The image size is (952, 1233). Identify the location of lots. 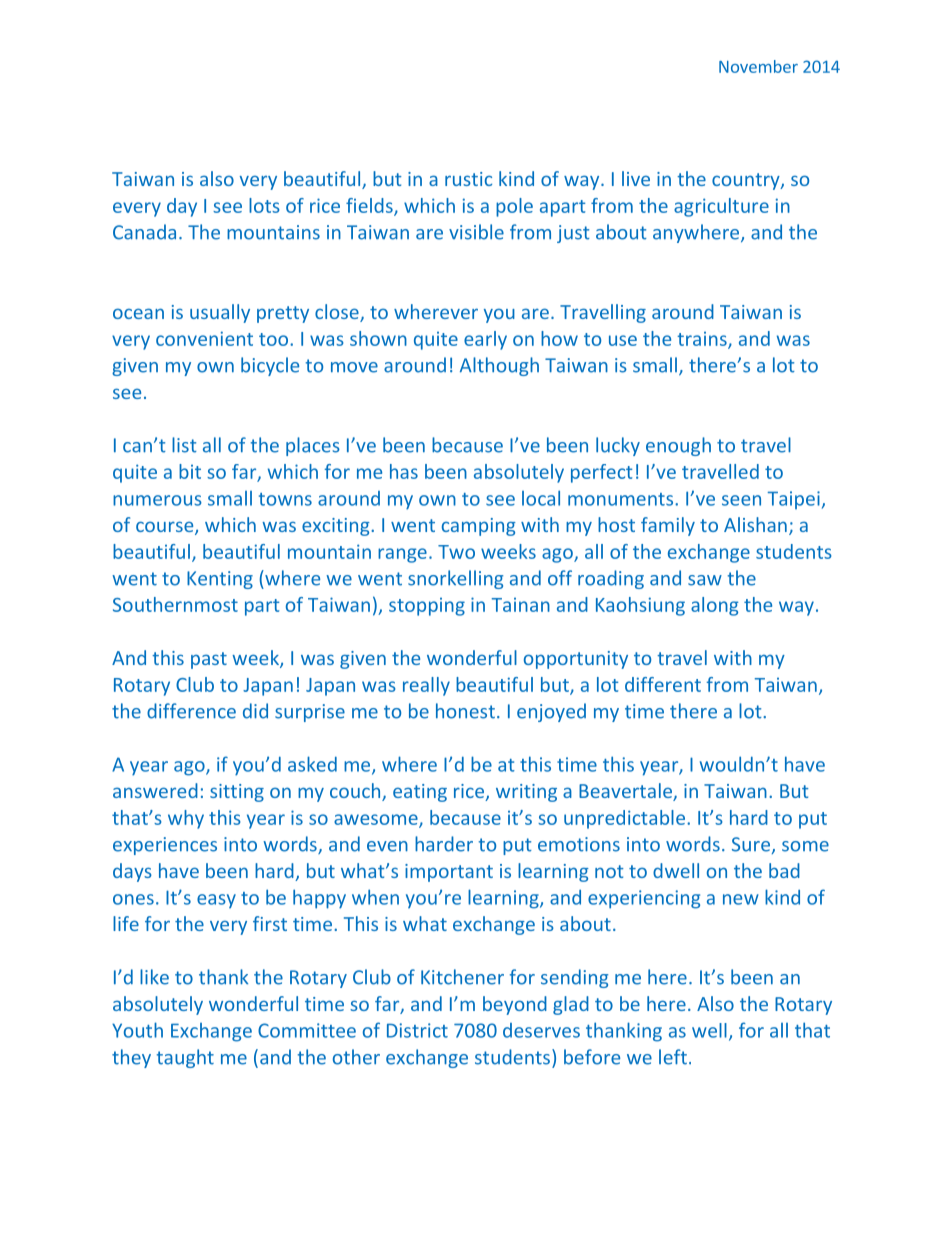
(264, 205).
